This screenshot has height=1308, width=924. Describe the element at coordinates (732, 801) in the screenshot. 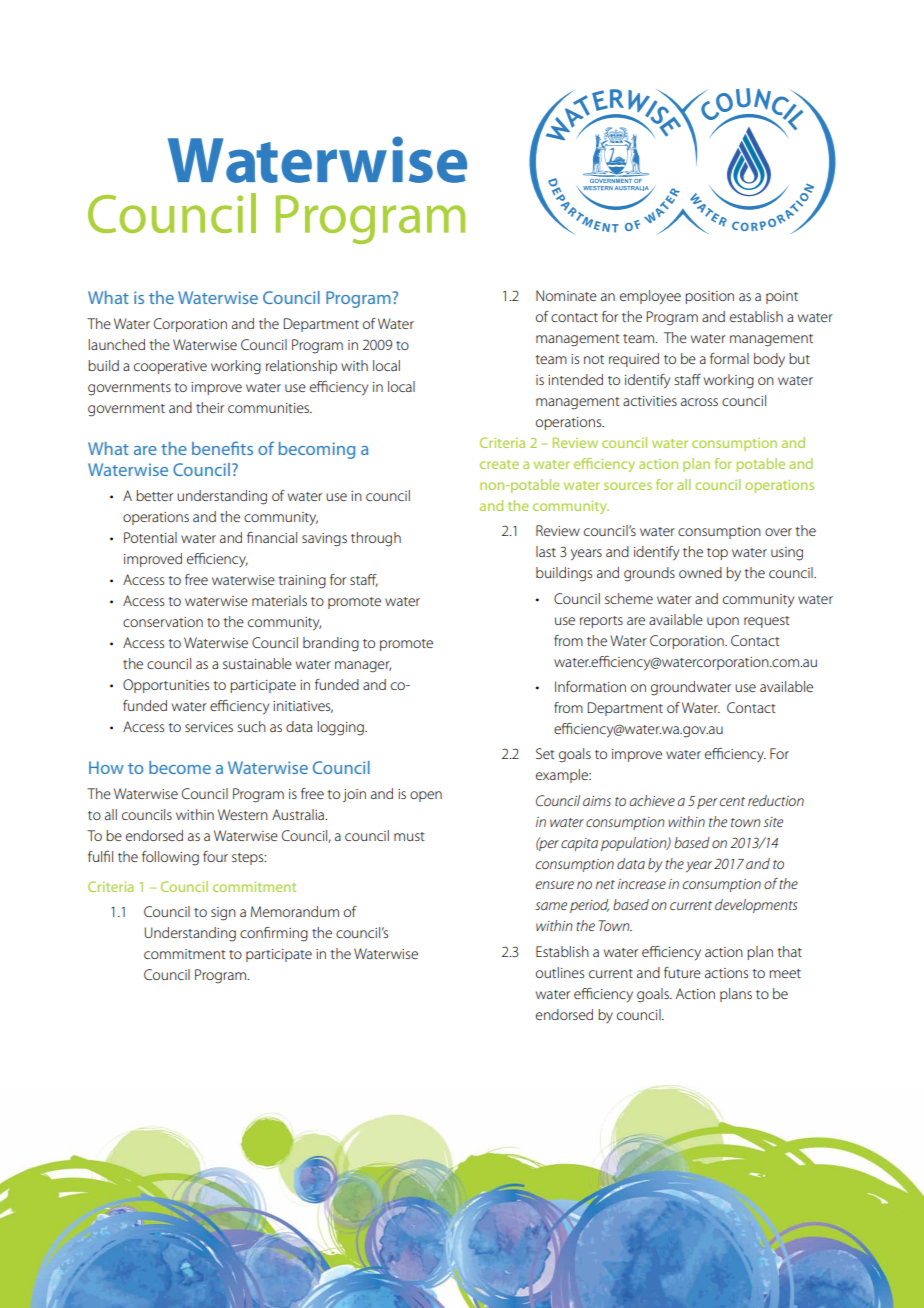

I see `cent` at that location.
